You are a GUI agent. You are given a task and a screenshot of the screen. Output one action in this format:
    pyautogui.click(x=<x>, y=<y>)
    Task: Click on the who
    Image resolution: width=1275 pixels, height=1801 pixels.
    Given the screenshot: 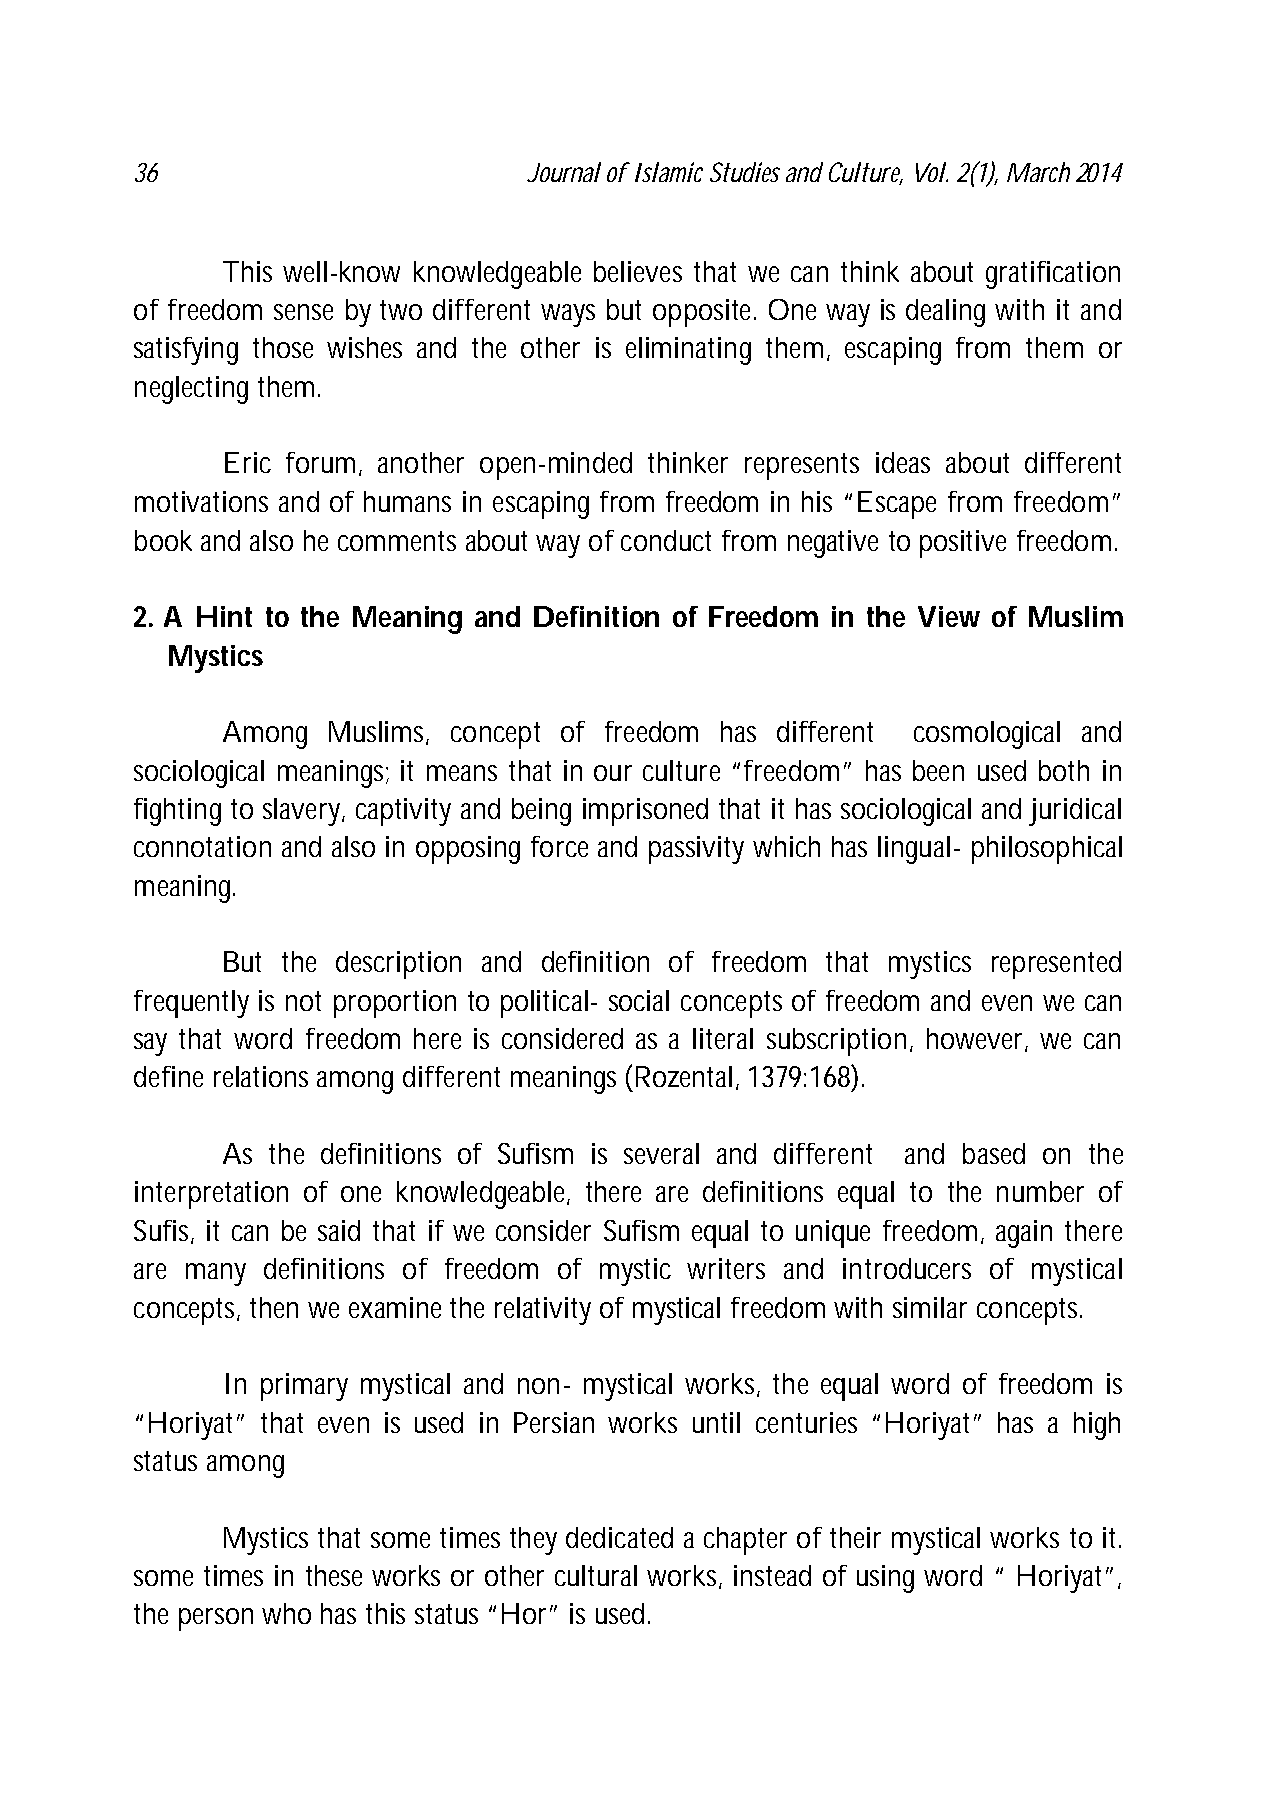 What is the action you would take?
    pyautogui.click(x=286, y=1613)
